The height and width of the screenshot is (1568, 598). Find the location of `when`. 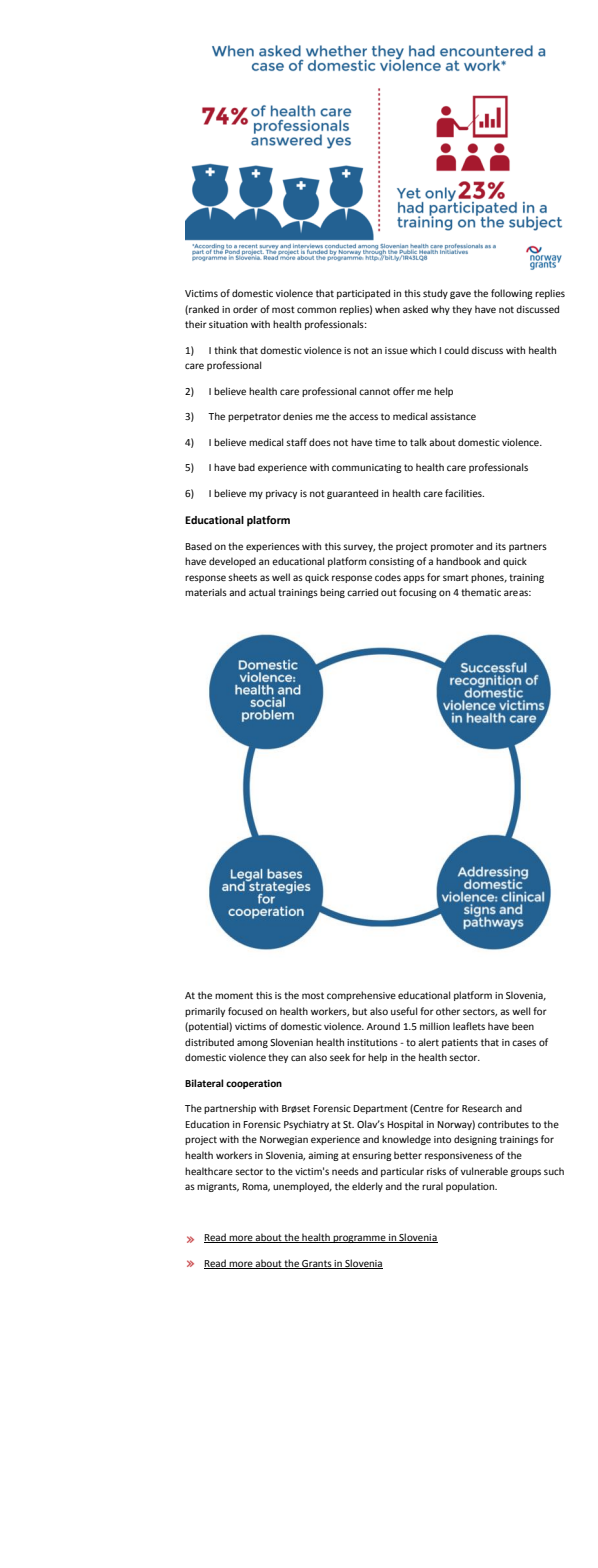

when is located at coordinates (387, 309).
